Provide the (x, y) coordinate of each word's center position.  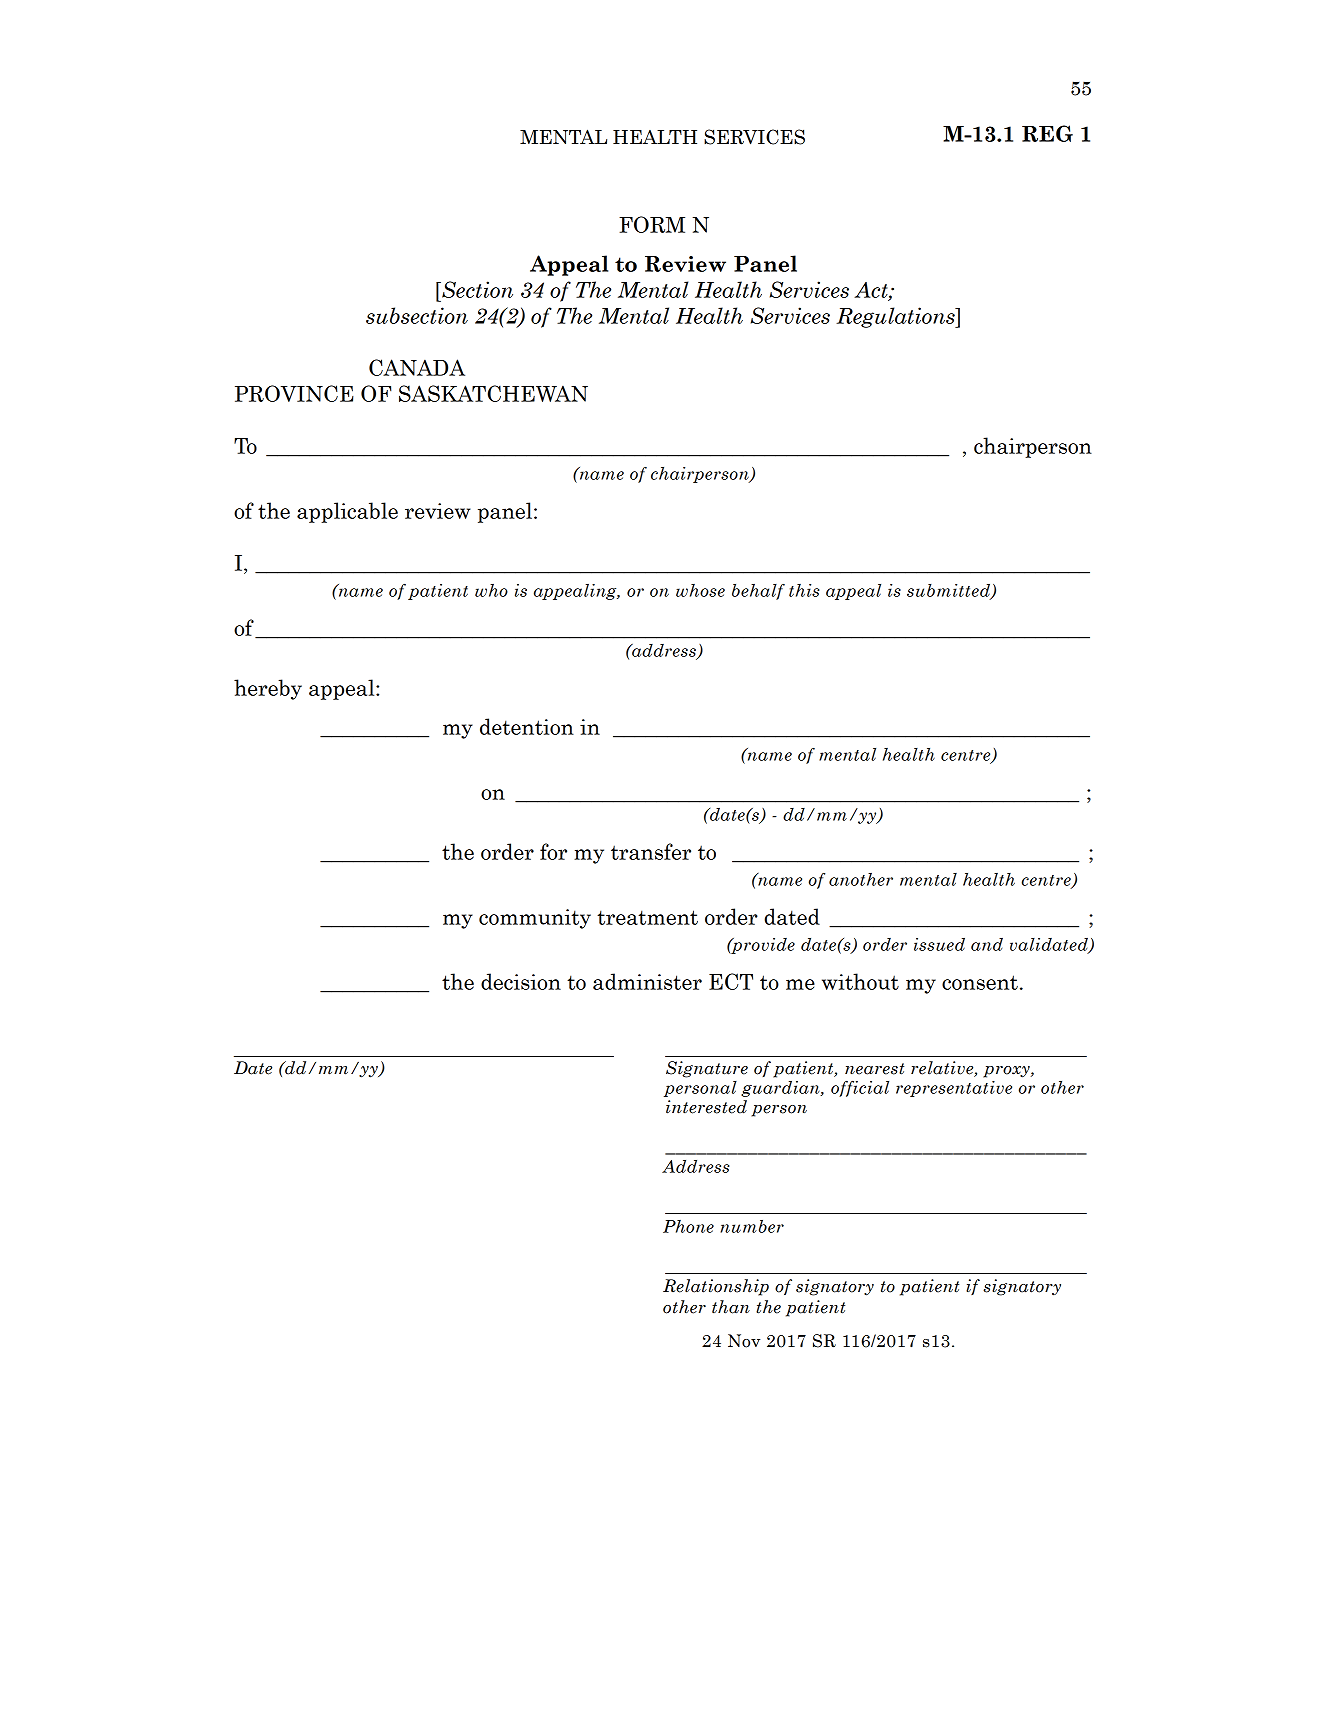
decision (521, 981)
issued (939, 944)
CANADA (417, 367)
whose (700, 590)
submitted (950, 591)
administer (647, 981)
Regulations (896, 317)
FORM (652, 224)
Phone (688, 1226)
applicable (347, 512)
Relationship (716, 1287)
